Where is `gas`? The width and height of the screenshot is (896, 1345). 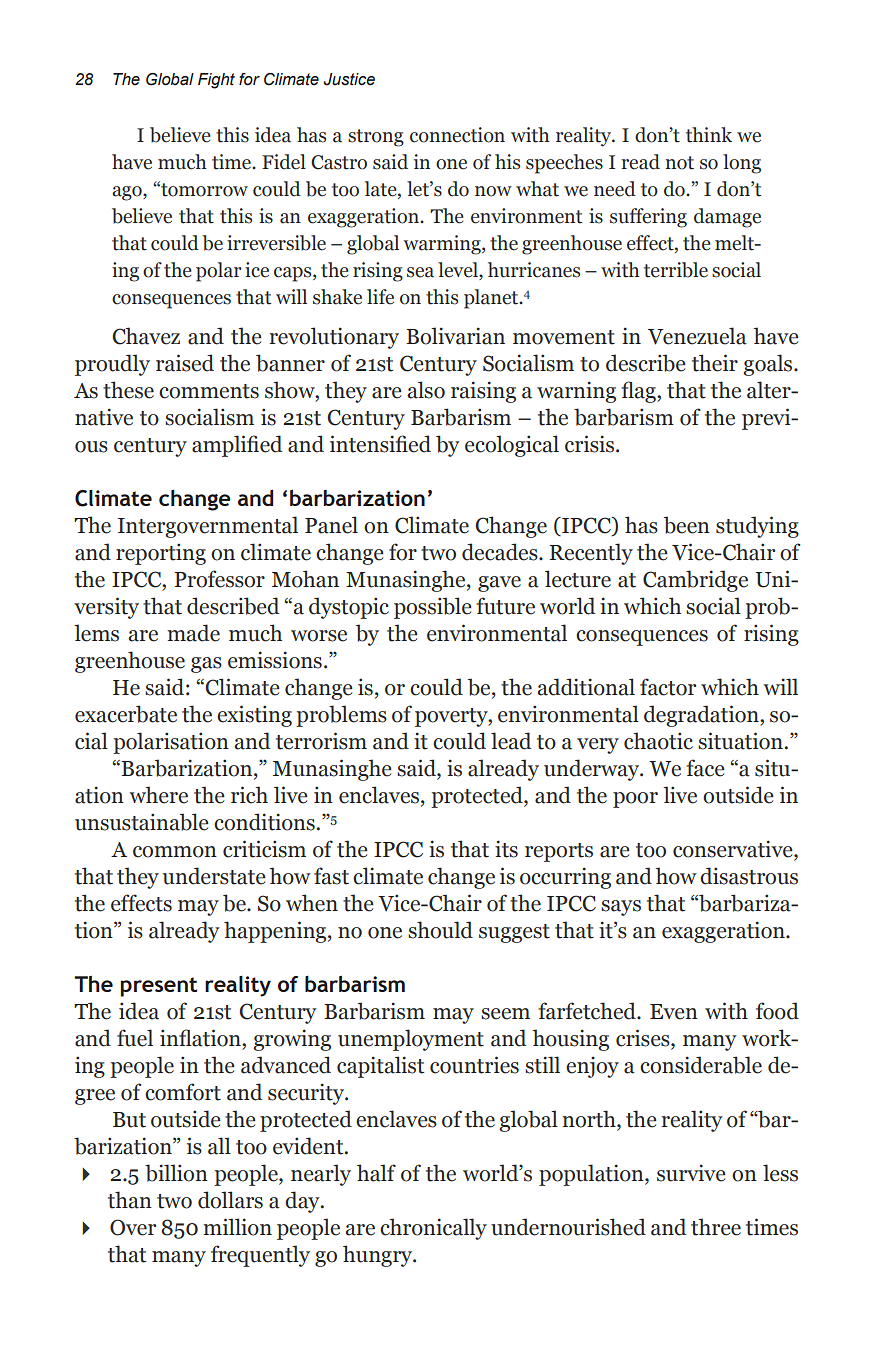 gas is located at coordinates (206, 665).
